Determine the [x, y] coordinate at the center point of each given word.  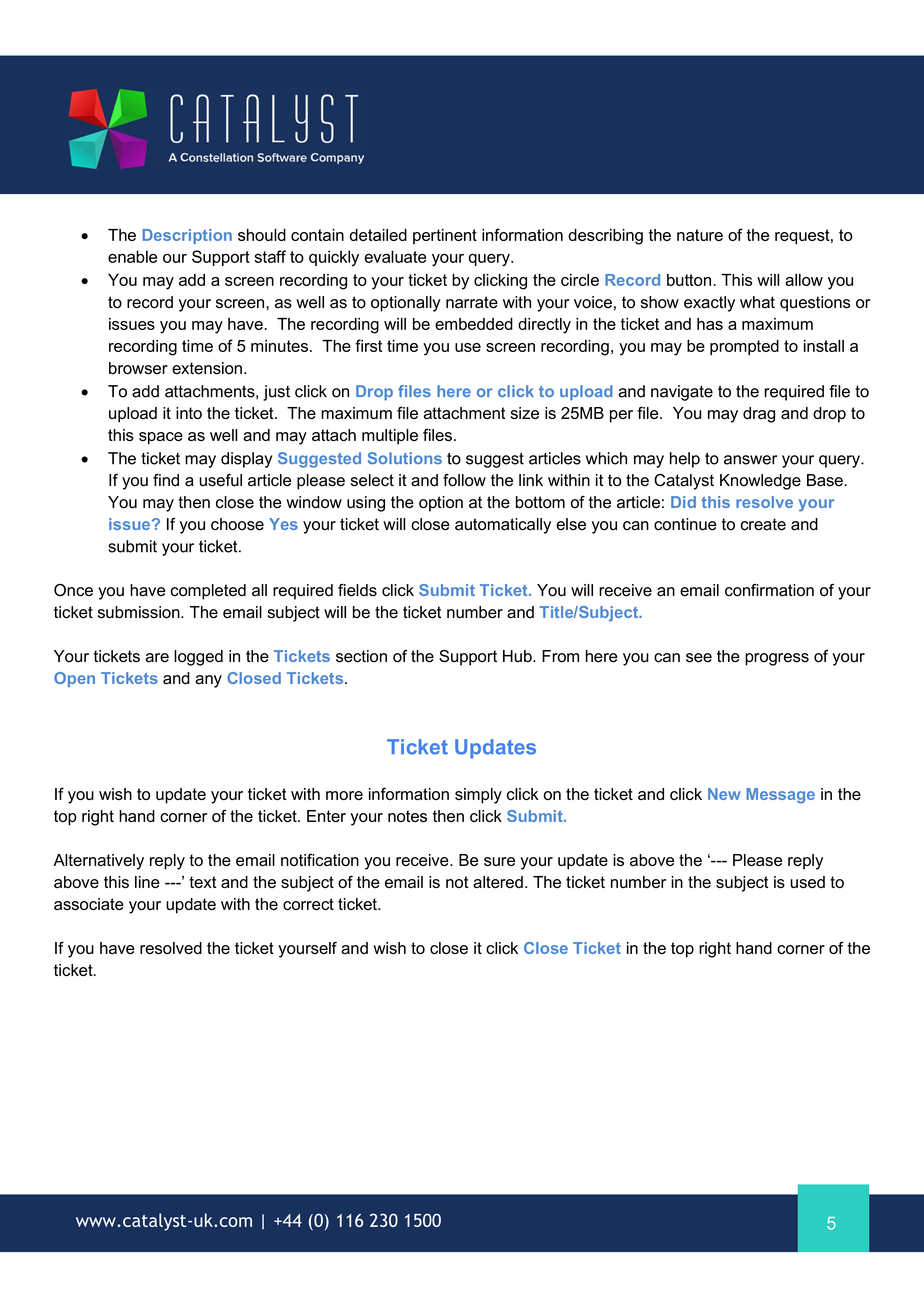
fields [357, 590]
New [724, 794]
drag [759, 415]
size [524, 413]
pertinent [445, 236]
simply [478, 796]
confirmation [769, 590]
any [208, 681]
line [147, 882]
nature [700, 235]
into [189, 413]
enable [132, 256]
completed [208, 592]
